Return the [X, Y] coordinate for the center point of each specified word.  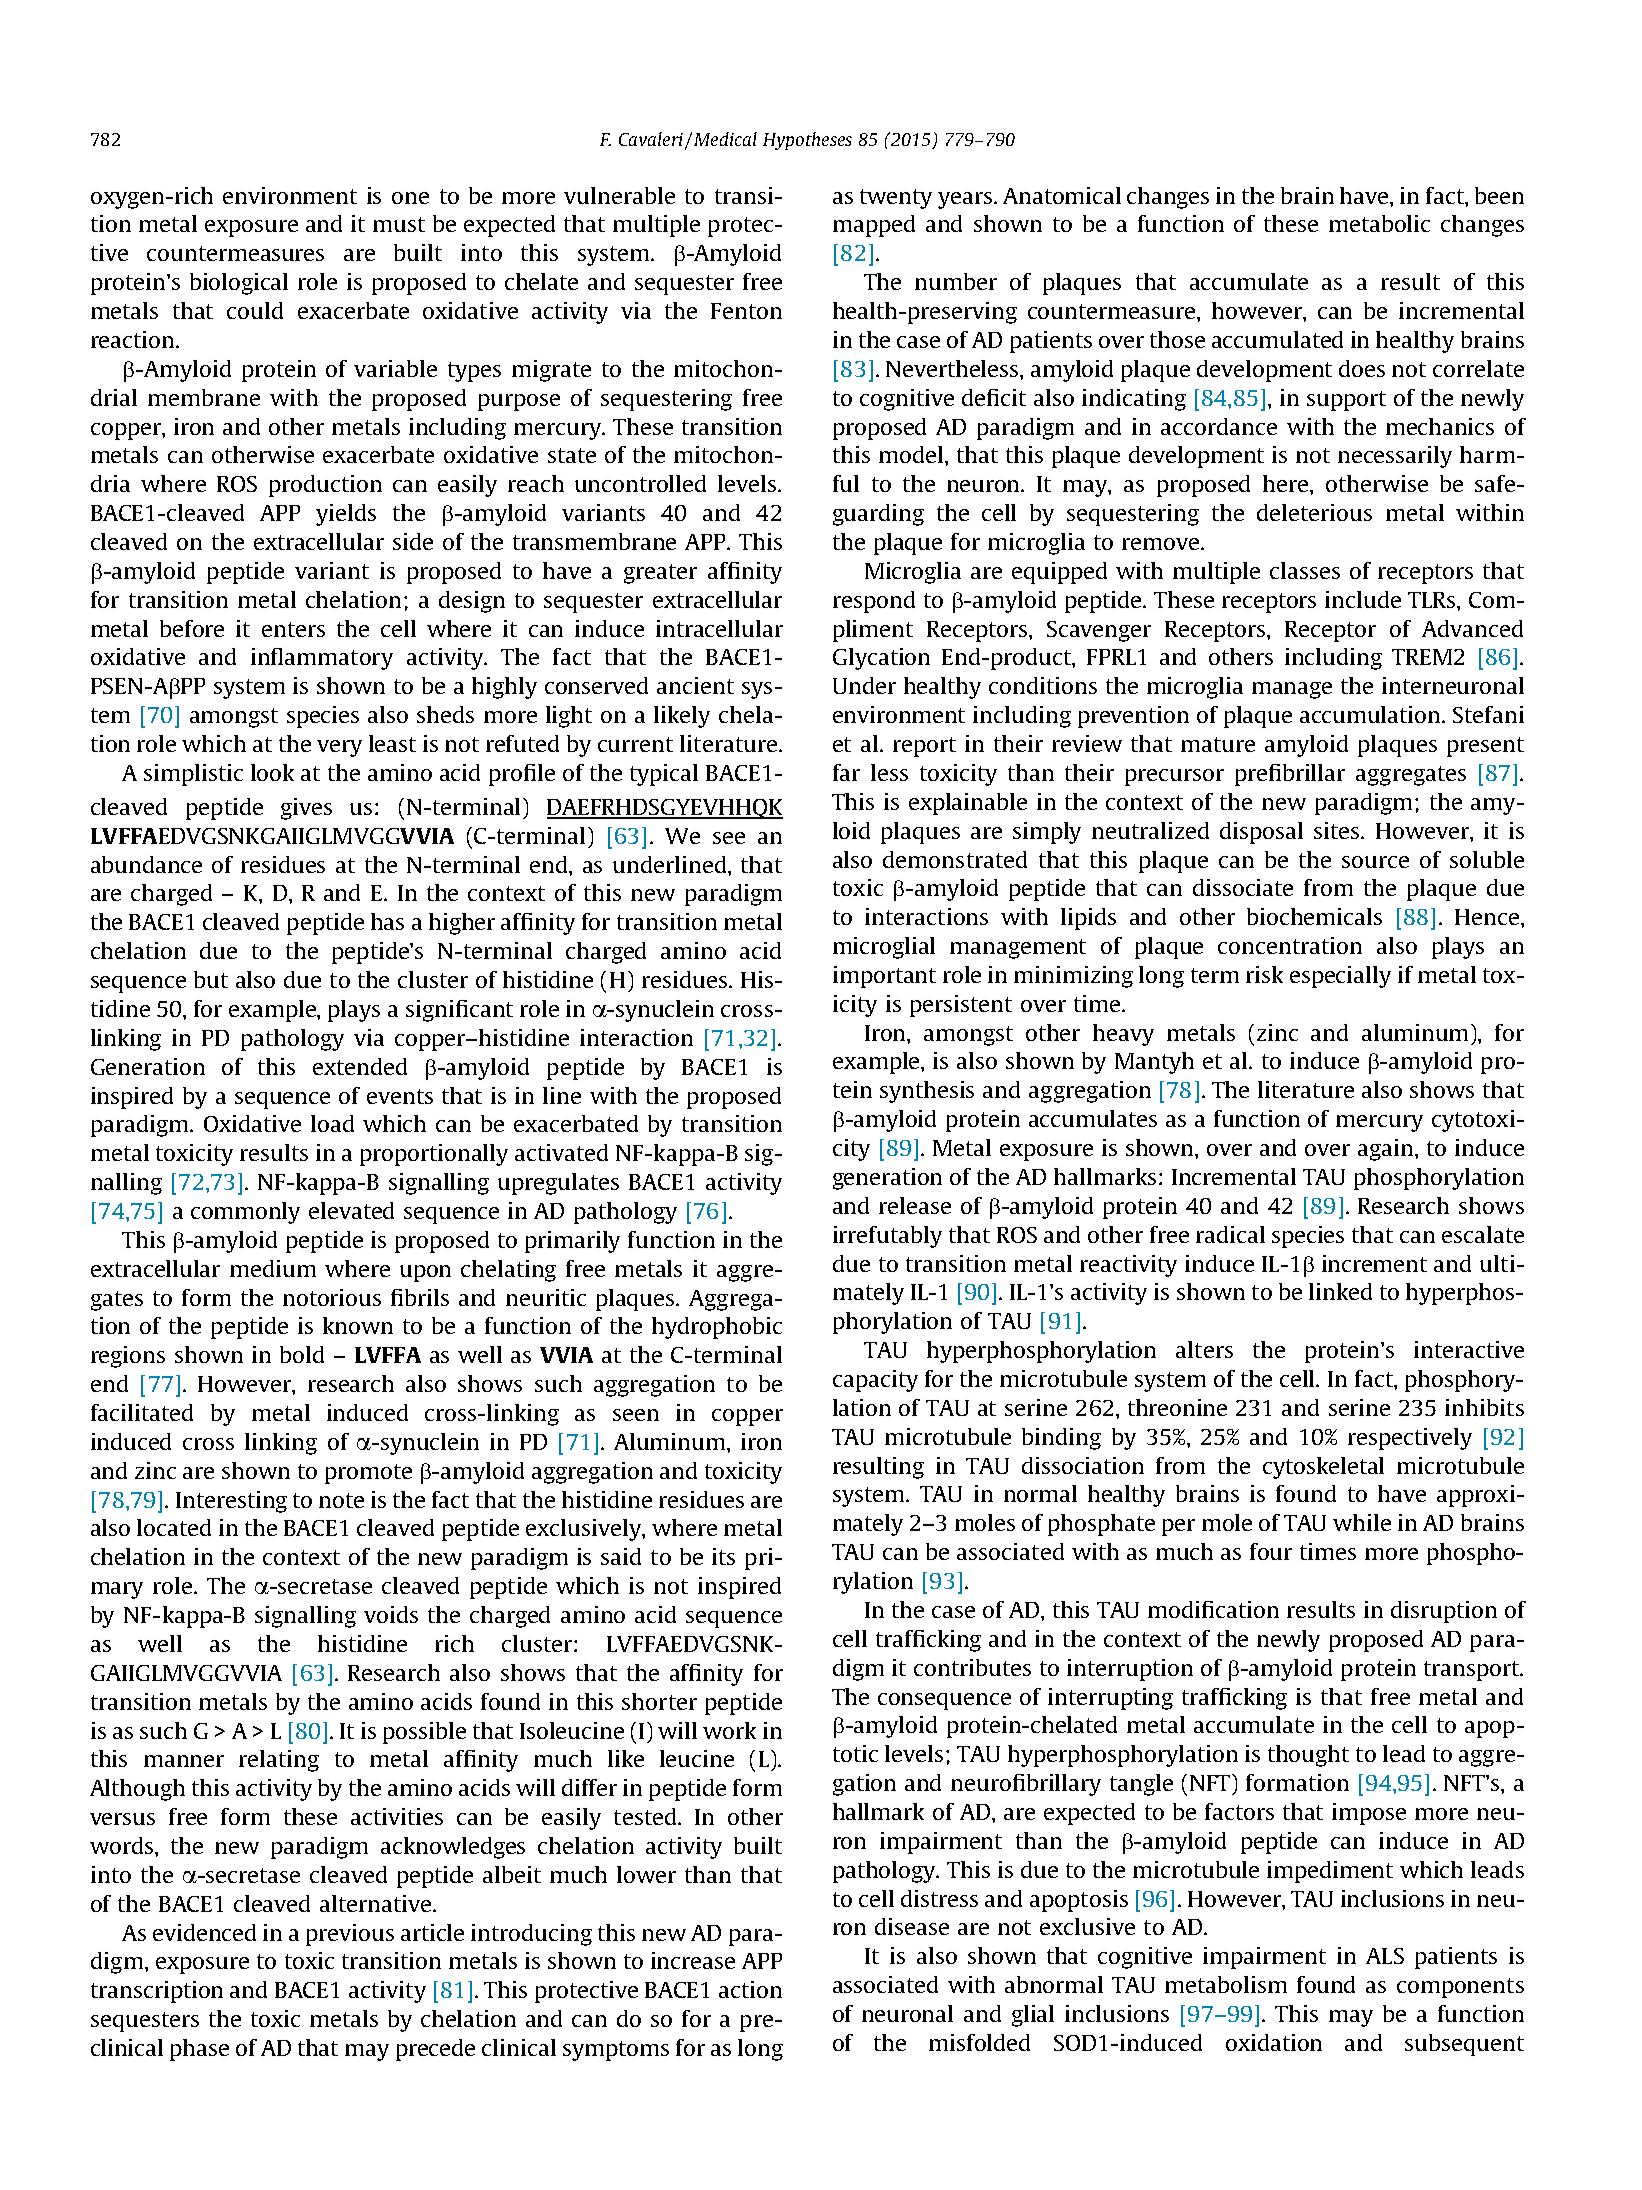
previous [350, 1935]
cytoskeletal [1323, 1468]
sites [1338, 830]
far [846, 772]
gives [306, 809]
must [399, 224]
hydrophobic [717, 1328]
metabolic [1379, 223]
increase [693, 1960]
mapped [874, 226]
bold [302, 1354]
